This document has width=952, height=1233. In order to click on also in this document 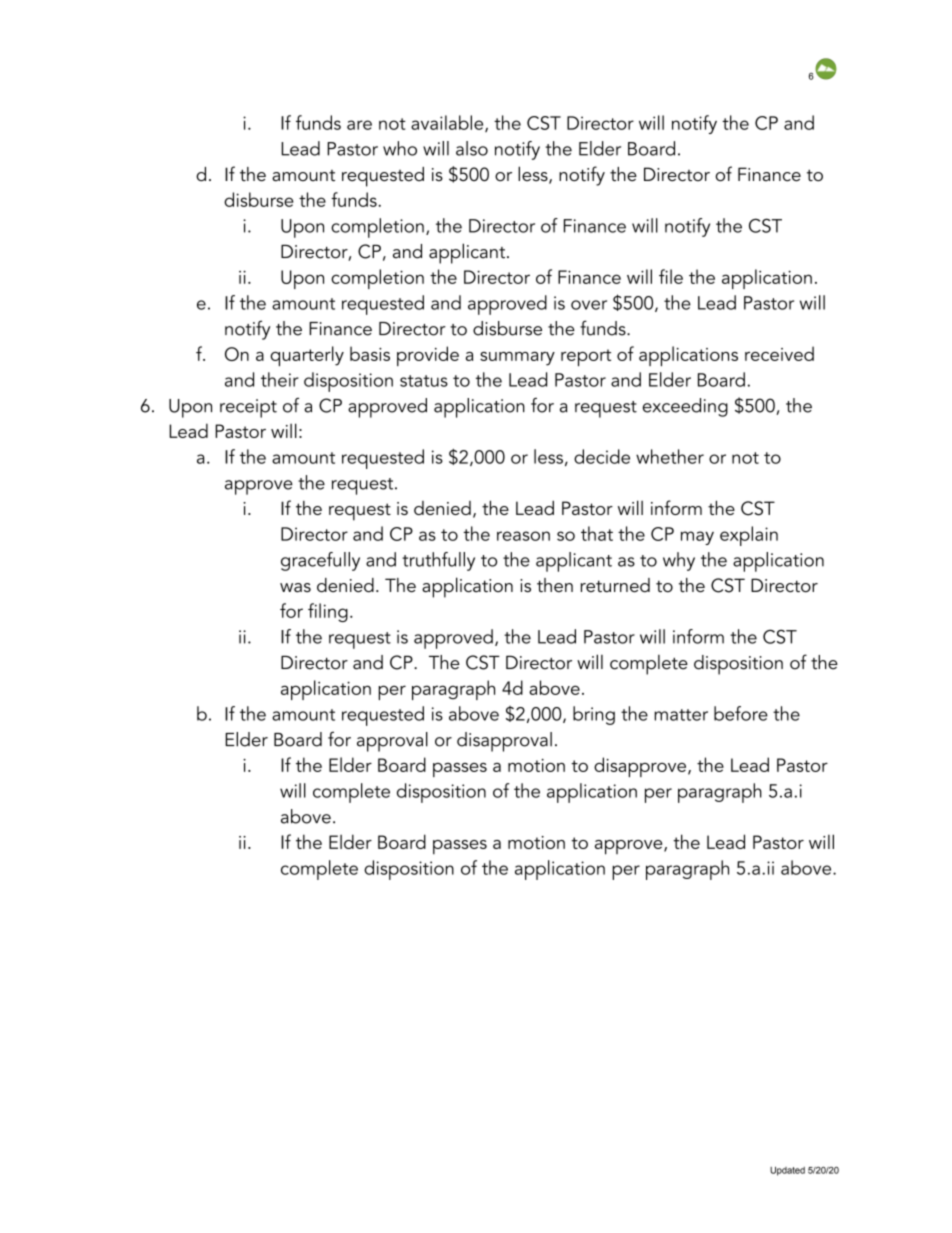, I will do `click(472, 148)`.
